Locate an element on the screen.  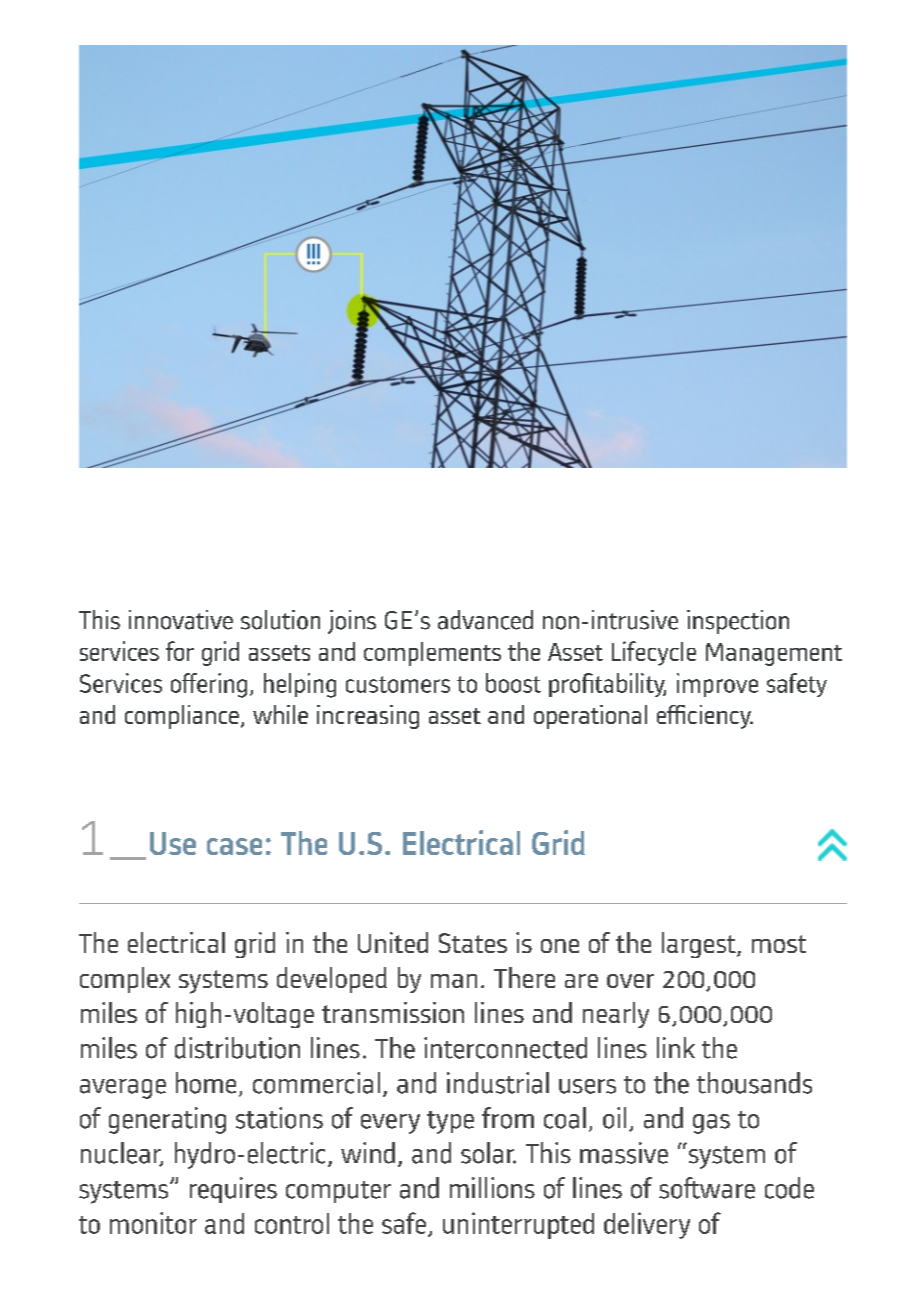
for is located at coordinates (180, 651).
